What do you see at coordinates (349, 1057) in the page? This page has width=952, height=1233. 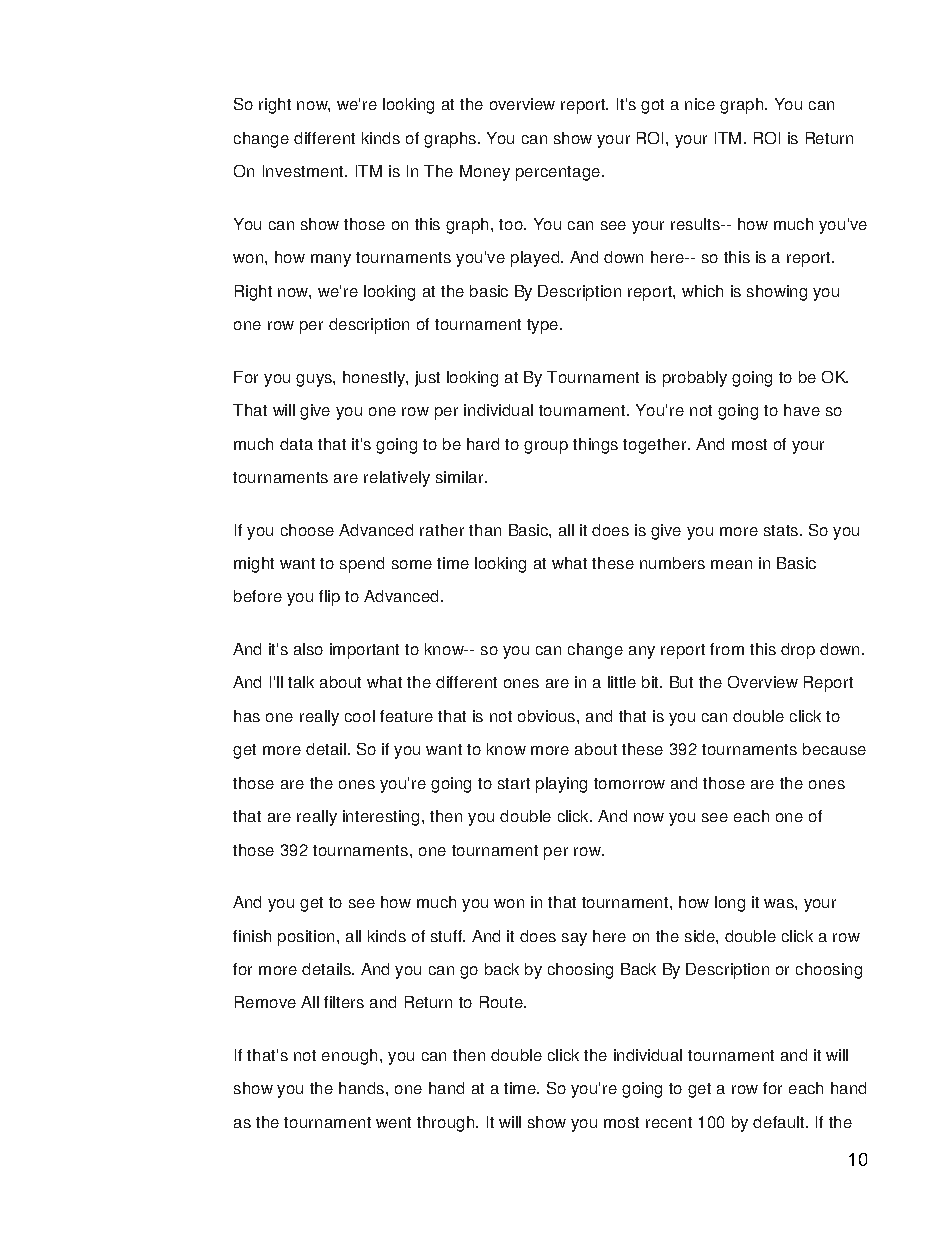 I see `enough` at bounding box center [349, 1057].
